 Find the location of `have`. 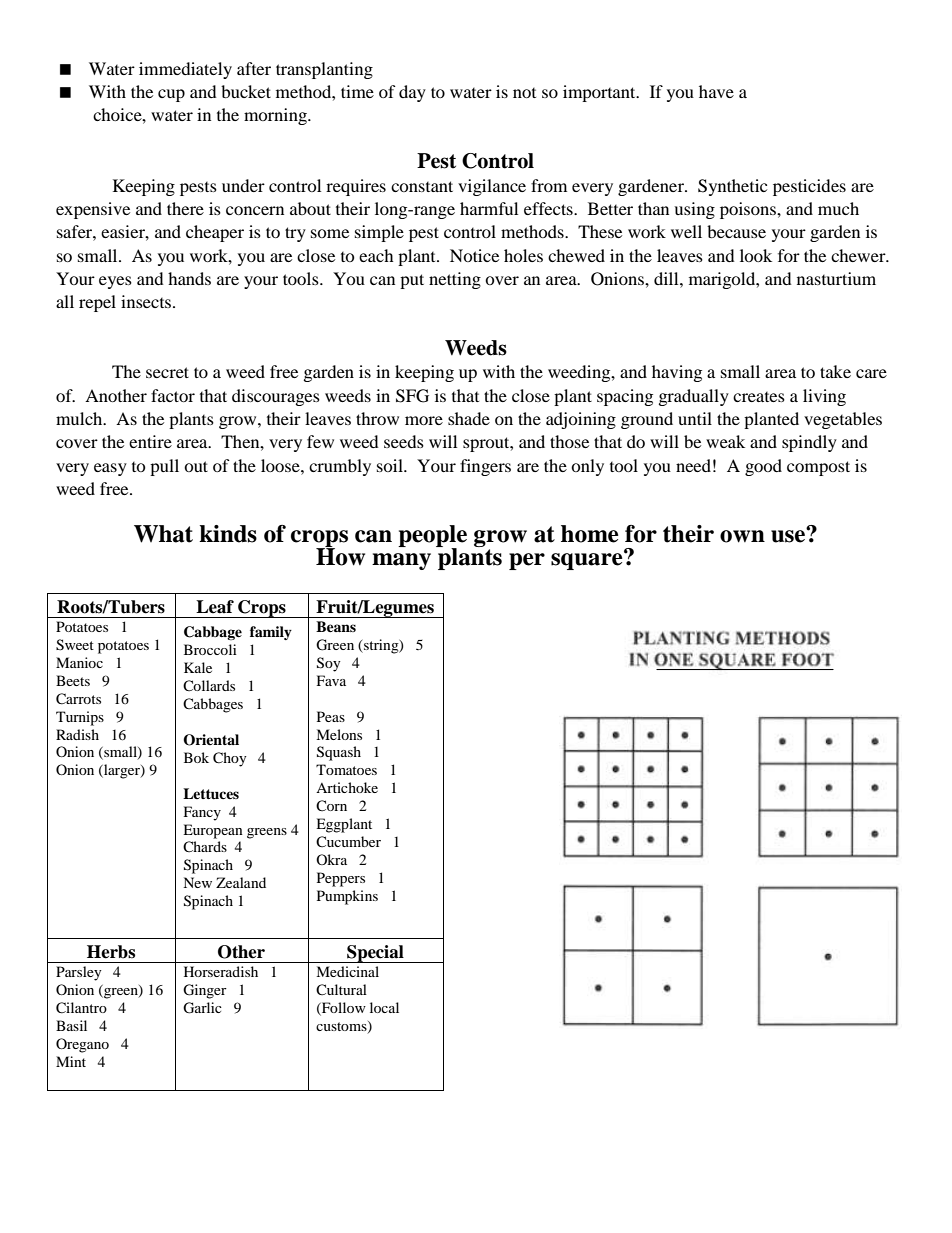

have is located at coordinates (716, 91).
